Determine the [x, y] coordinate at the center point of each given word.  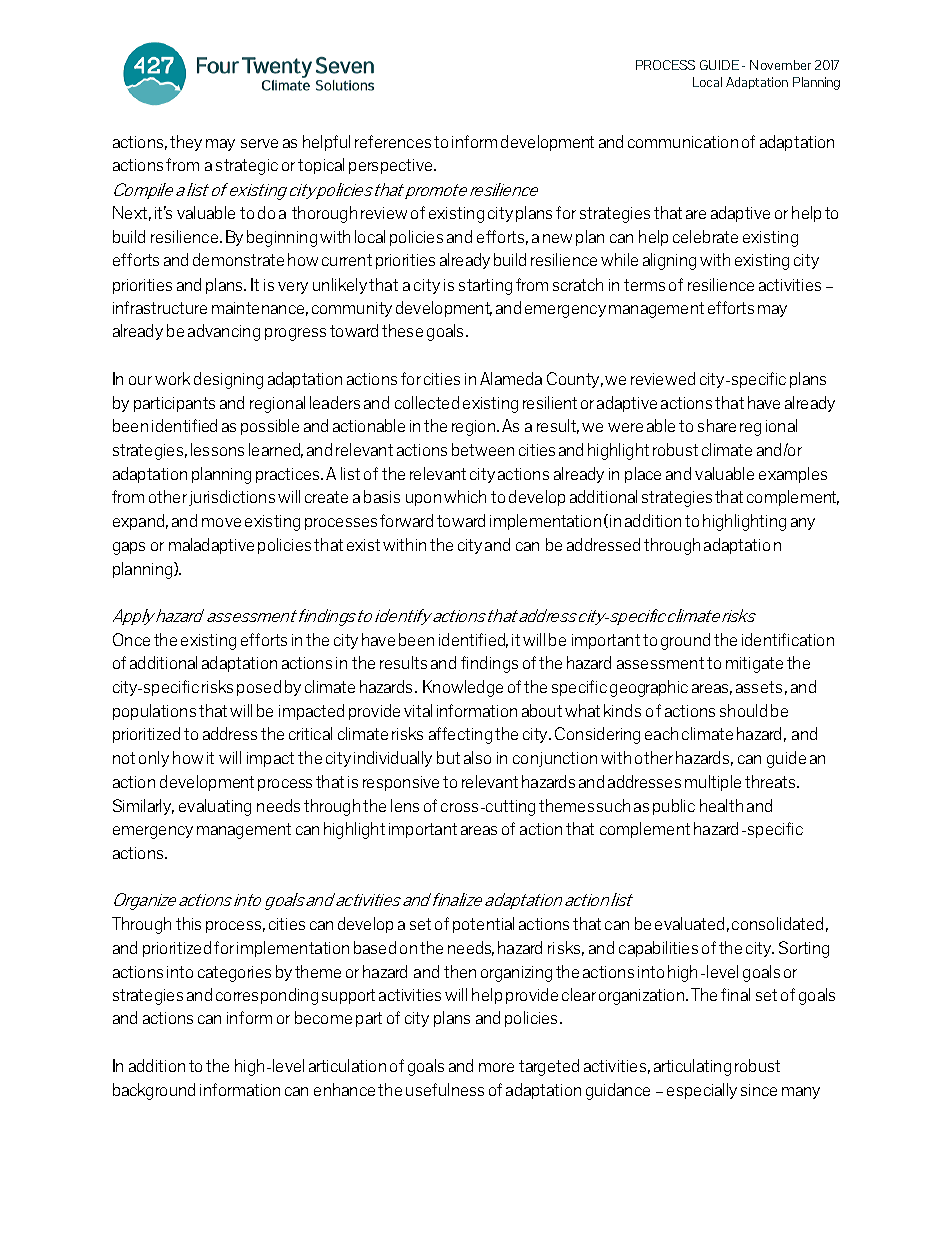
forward [406, 520]
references [393, 141]
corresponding [267, 996]
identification [788, 639]
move [221, 522]
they [186, 143]
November [780, 65]
